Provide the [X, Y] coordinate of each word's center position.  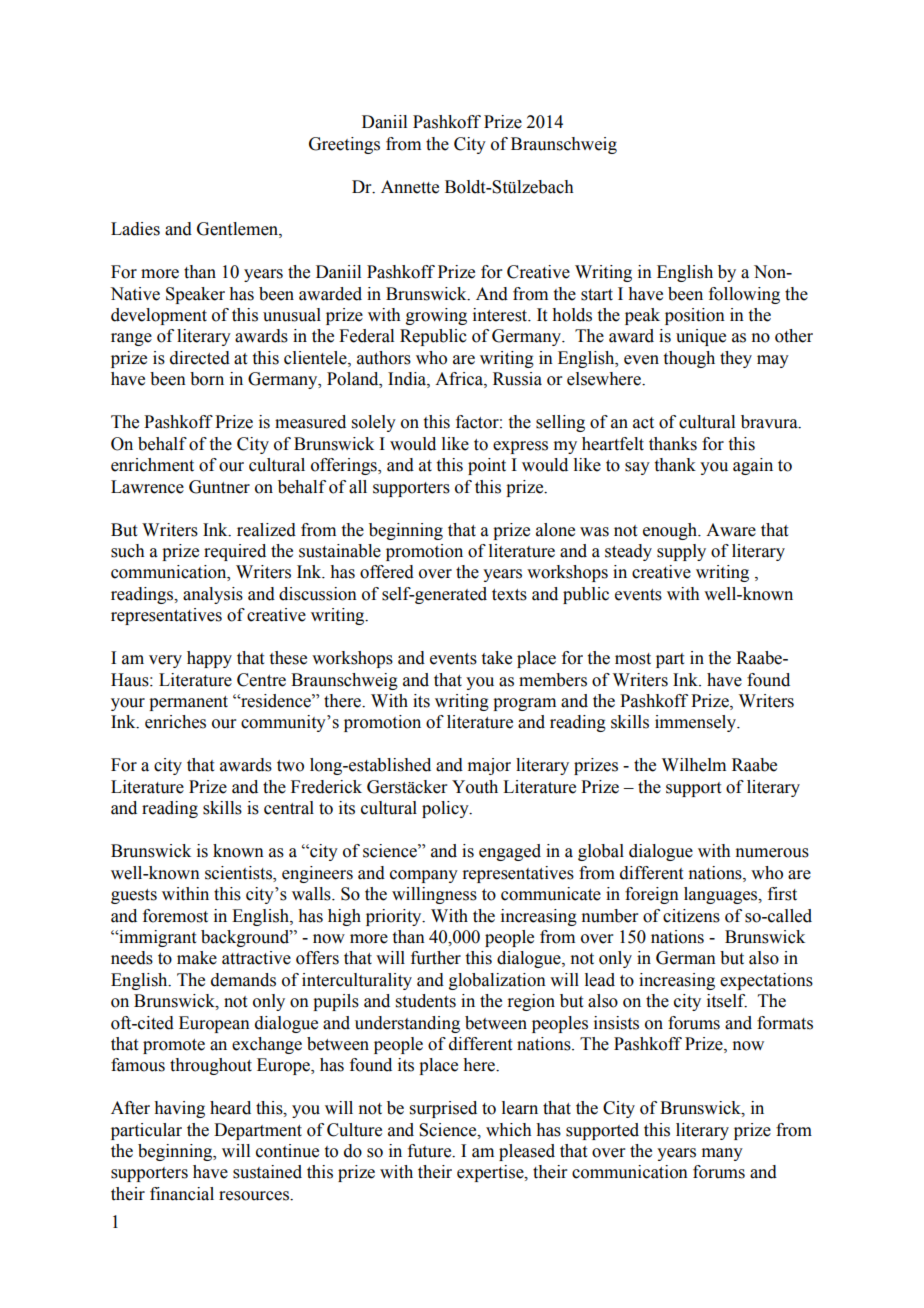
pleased [527, 1152]
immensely [696, 723]
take [497, 658]
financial [182, 1194]
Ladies [135, 229]
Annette [410, 187]
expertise [491, 1173]
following [744, 295]
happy [209, 659]
